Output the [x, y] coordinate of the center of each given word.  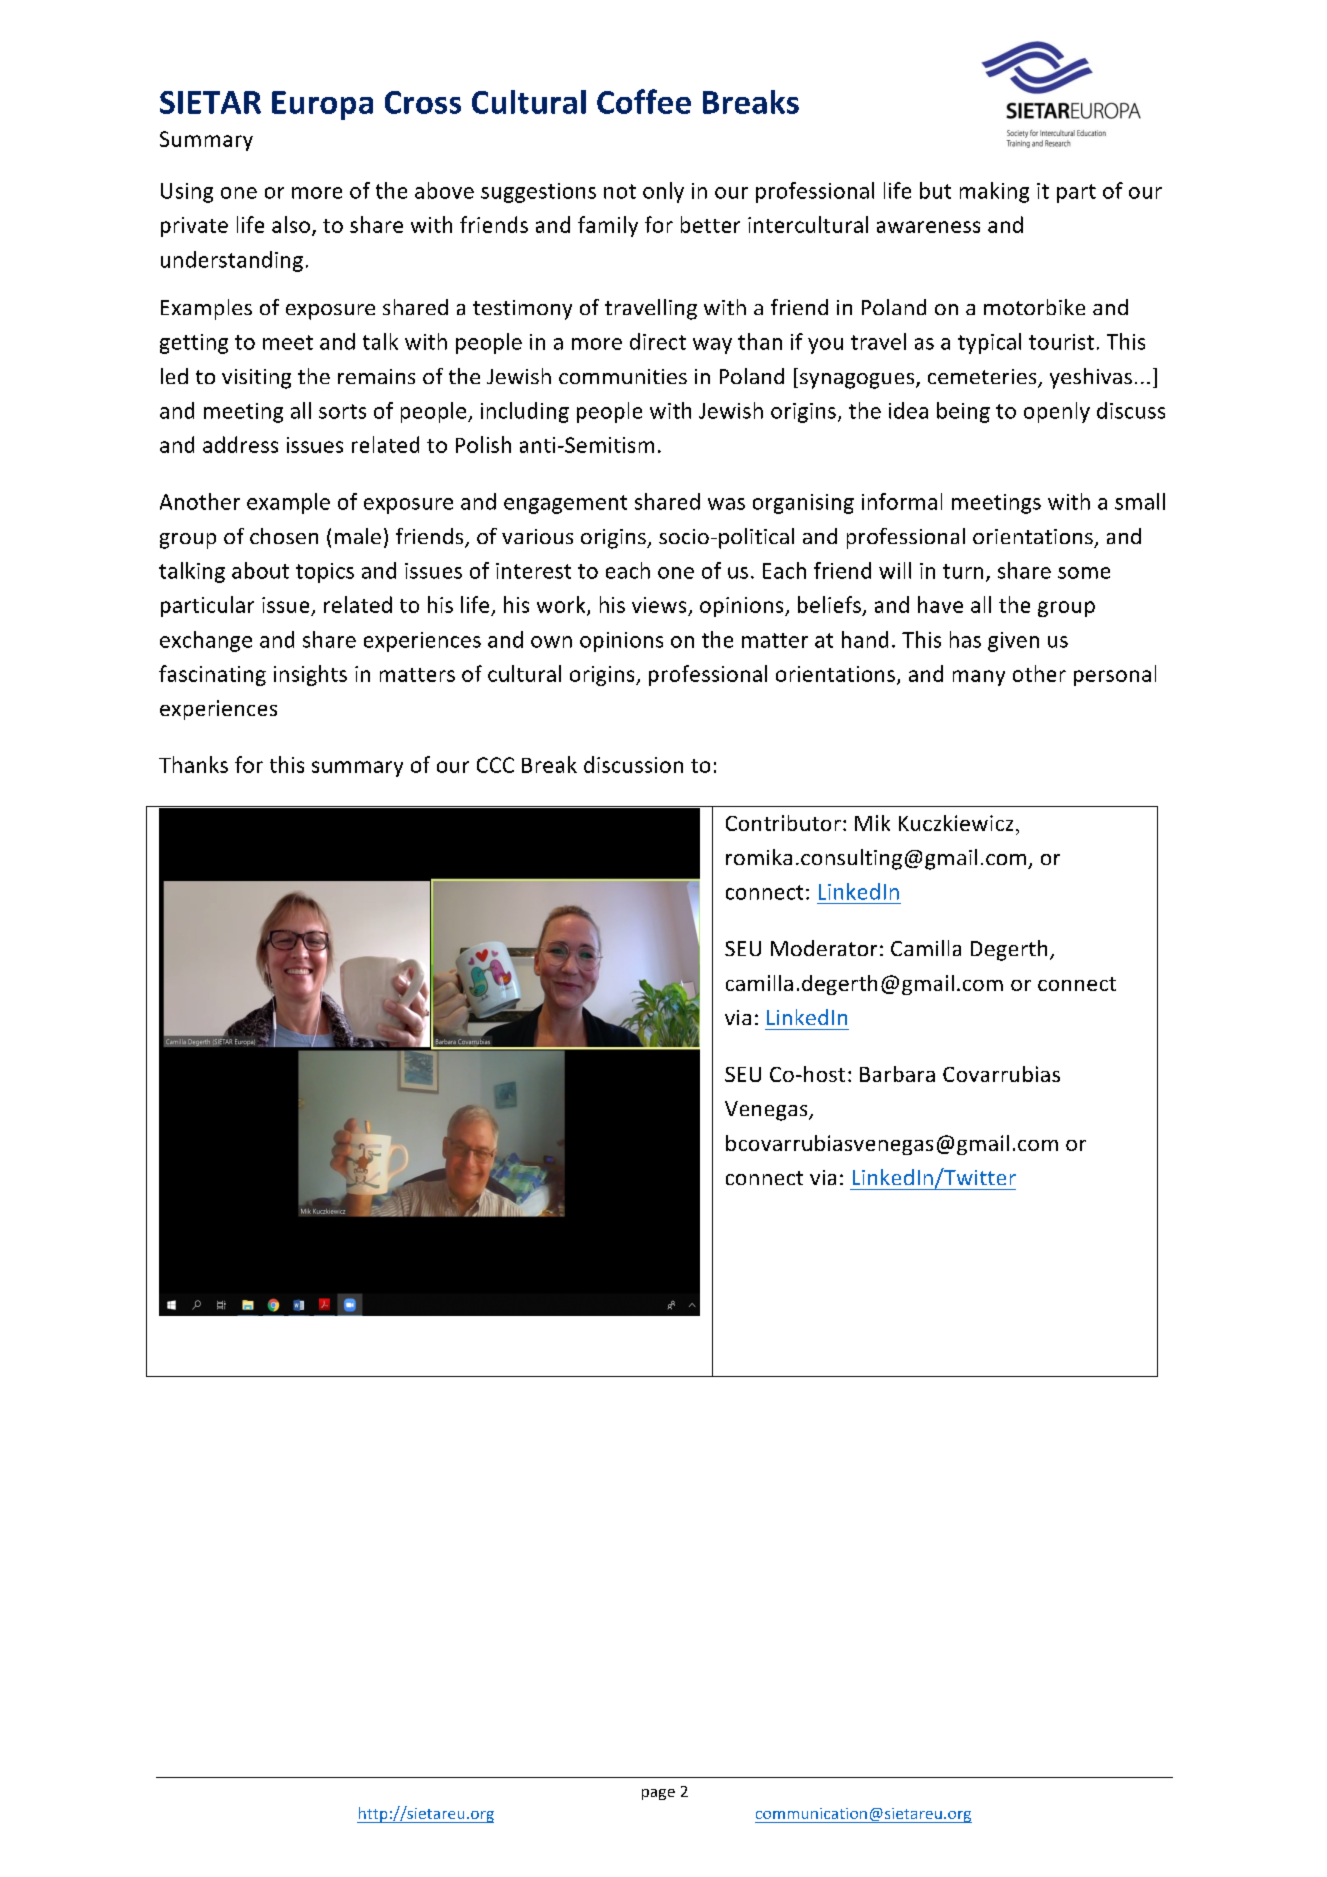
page [658, 1794]
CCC [495, 765]
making [994, 192]
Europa [322, 105]
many [979, 678]
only [663, 192]
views [659, 605]
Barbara [897, 1074]
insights [310, 675]
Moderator [824, 948]
